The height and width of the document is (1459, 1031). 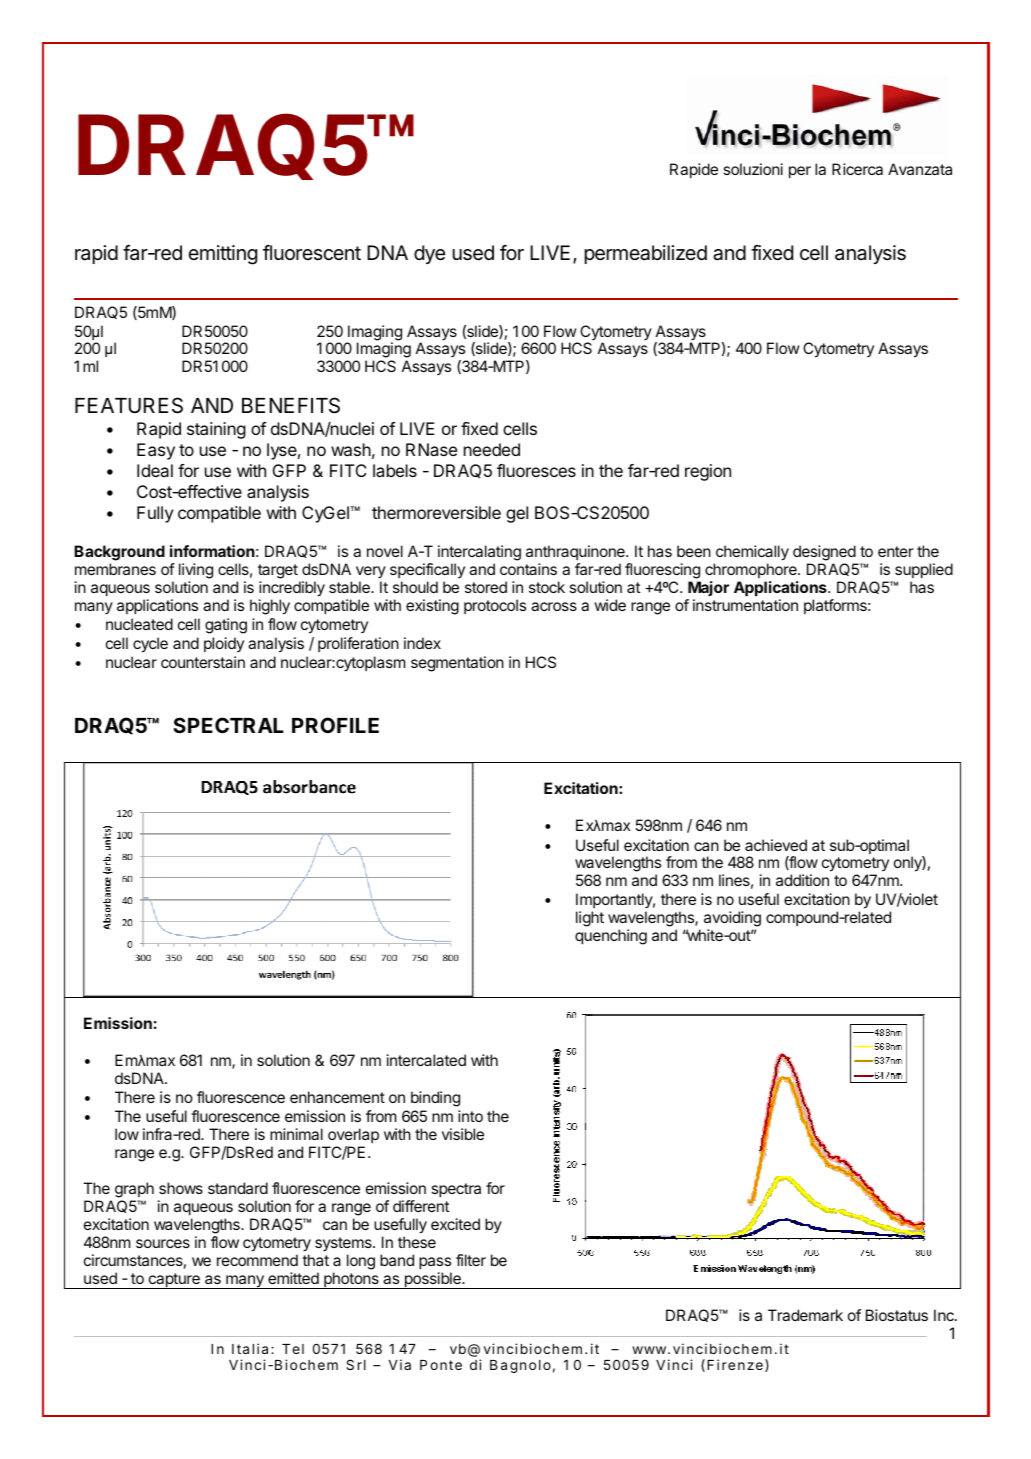 What do you see at coordinates (745, 605) in the document?
I see `instrumentation` at bounding box center [745, 605].
